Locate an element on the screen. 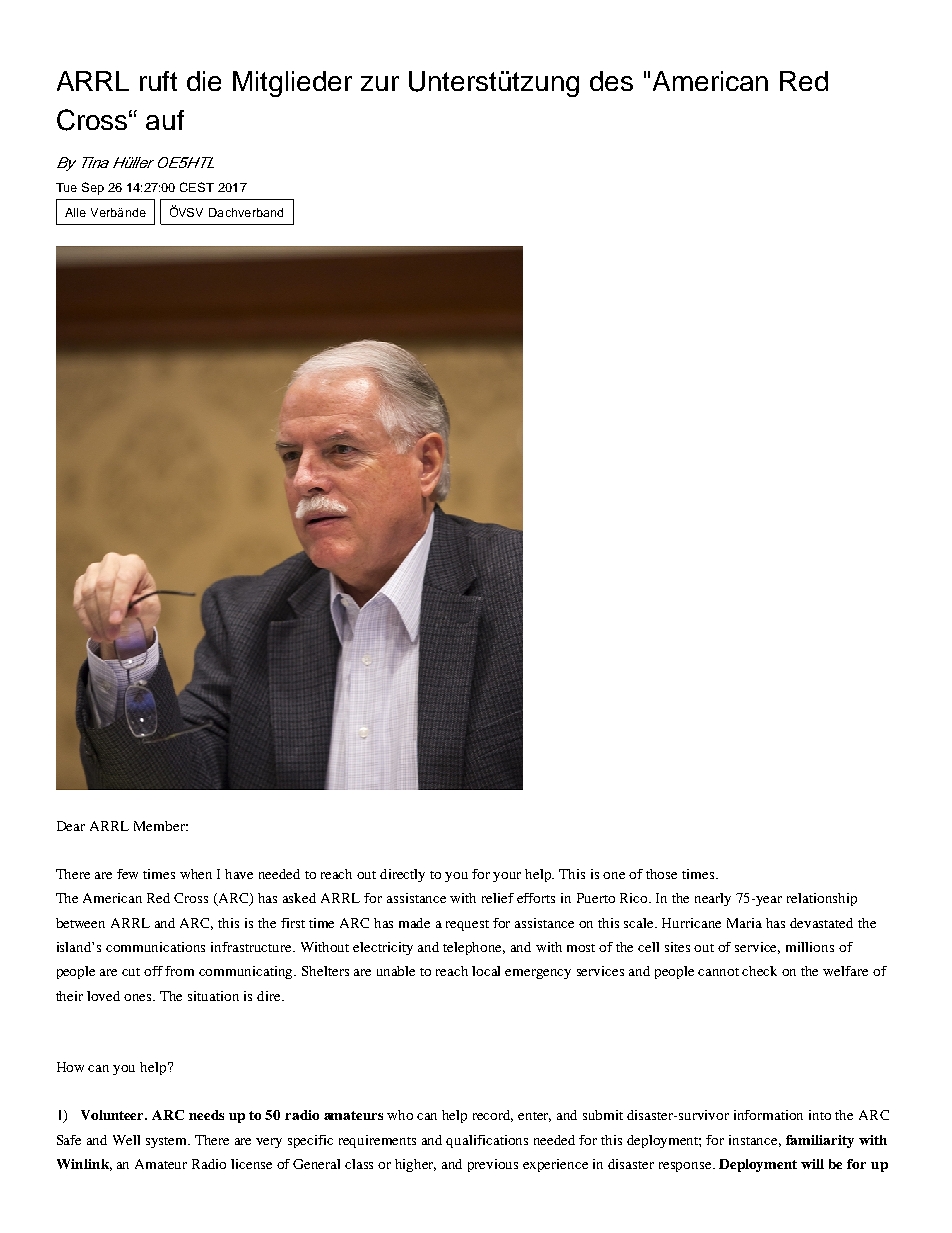 Image resolution: width=952 pixels, height=1233 pixels. des is located at coordinates (611, 81).
